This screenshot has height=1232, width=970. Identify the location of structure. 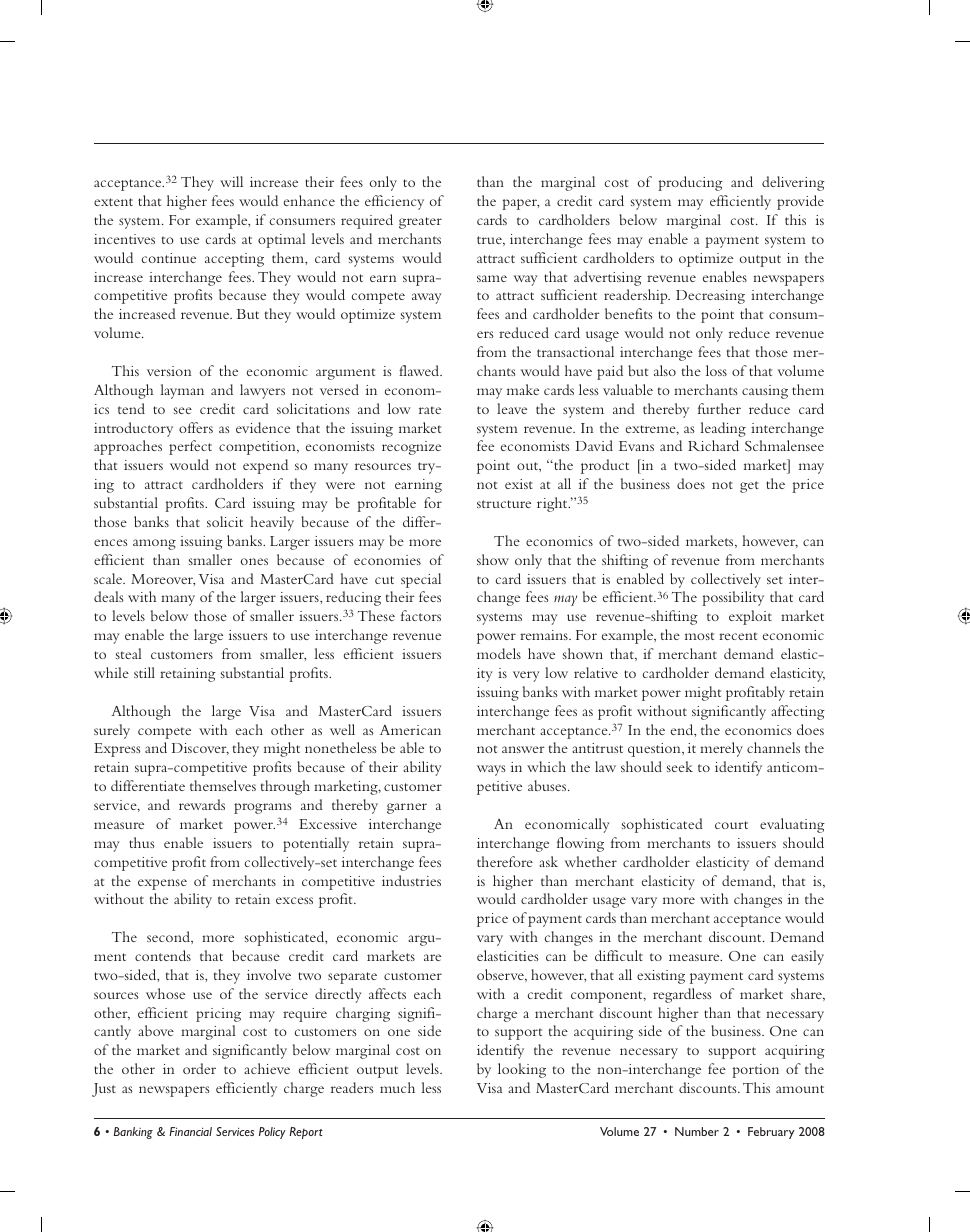
(504, 504).
